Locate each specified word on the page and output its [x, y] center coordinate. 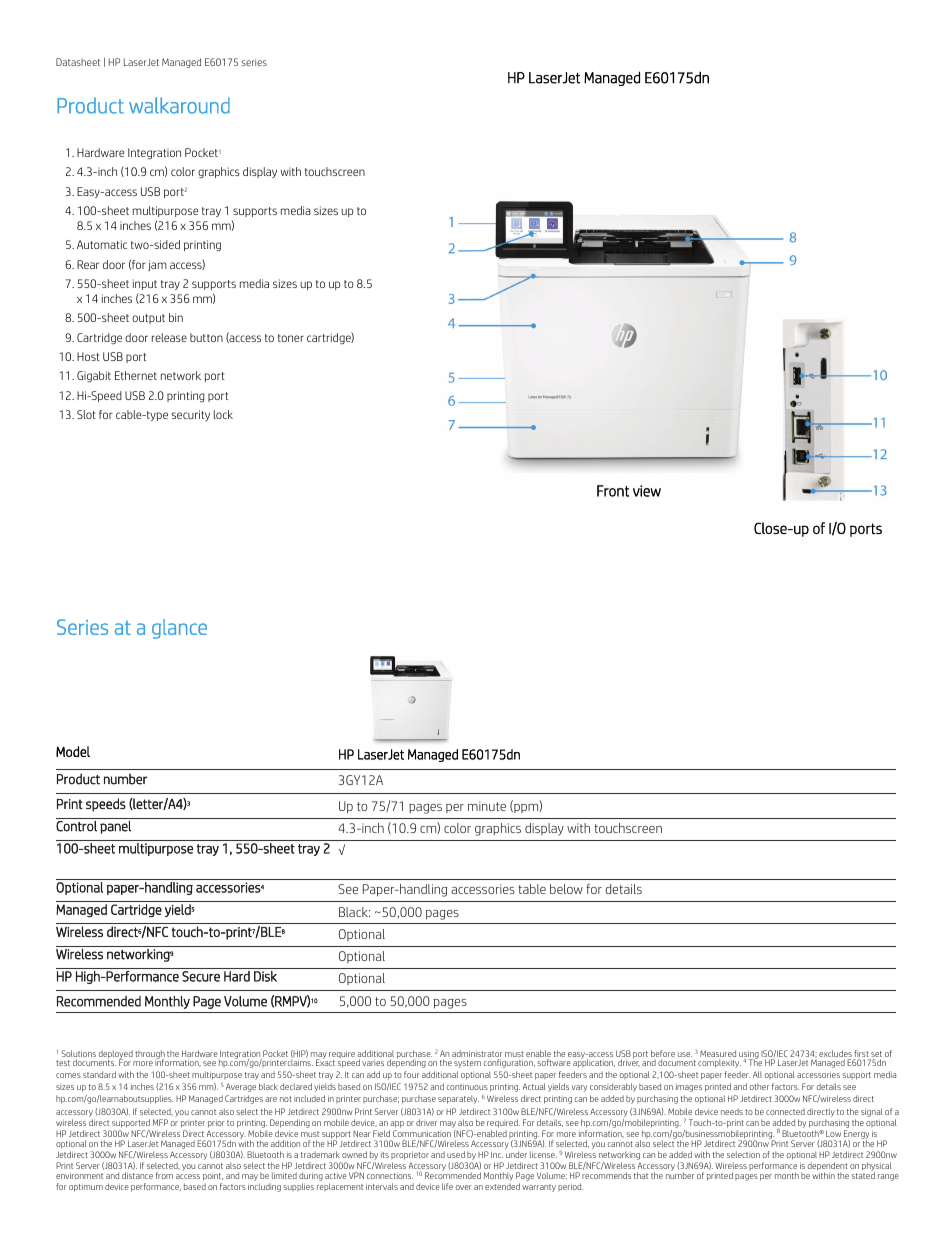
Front [613, 491]
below [566, 889]
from [164, 1175]
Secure [201, 976]
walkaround [179, 105]
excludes [835, 1055]
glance [179, 629]
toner [291, 338]
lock [223, 414]
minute [487, 806]
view [647, 491]
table [532, 889]
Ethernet [136, 375]
